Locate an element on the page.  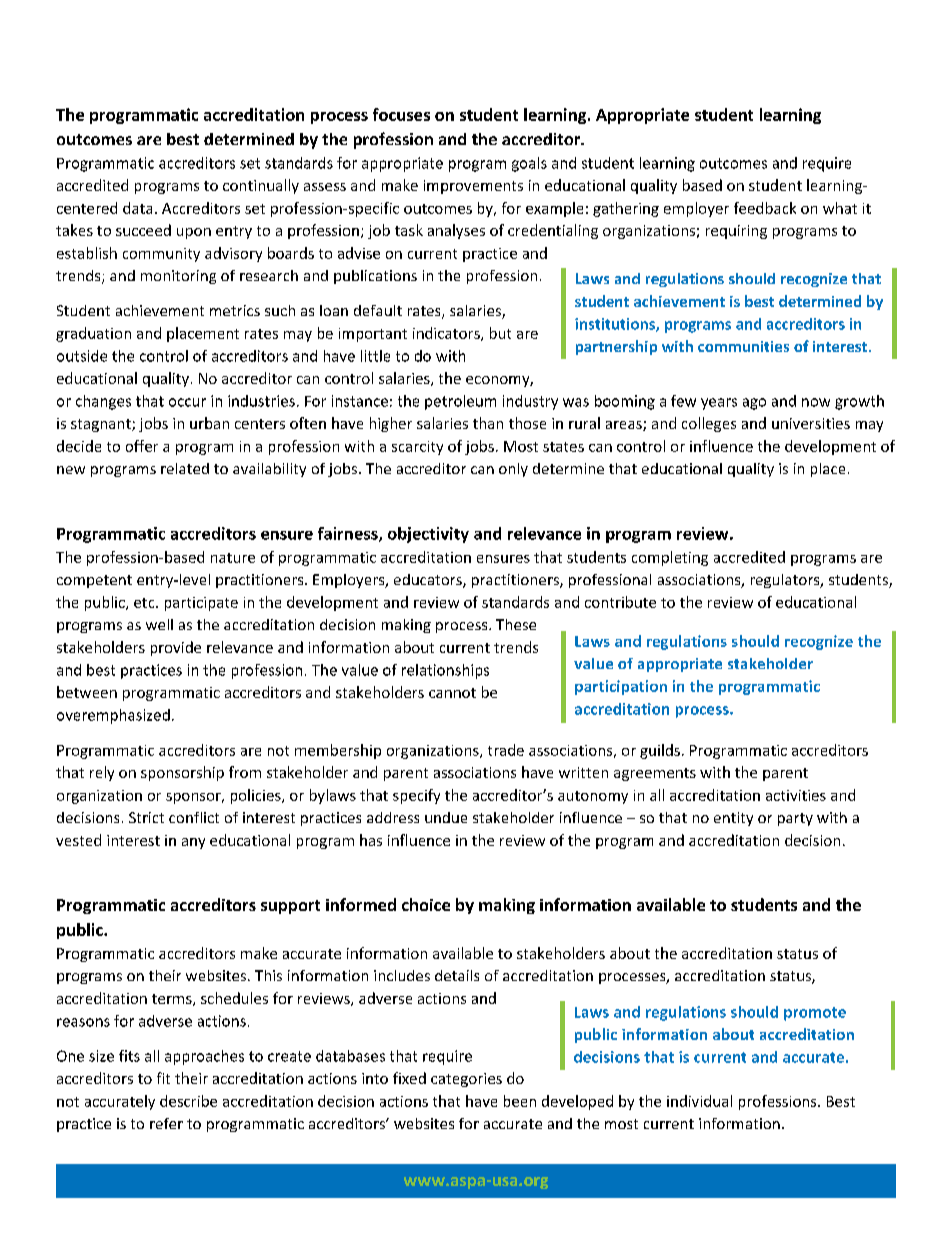
improvements is located at coordinates (473, 187).
